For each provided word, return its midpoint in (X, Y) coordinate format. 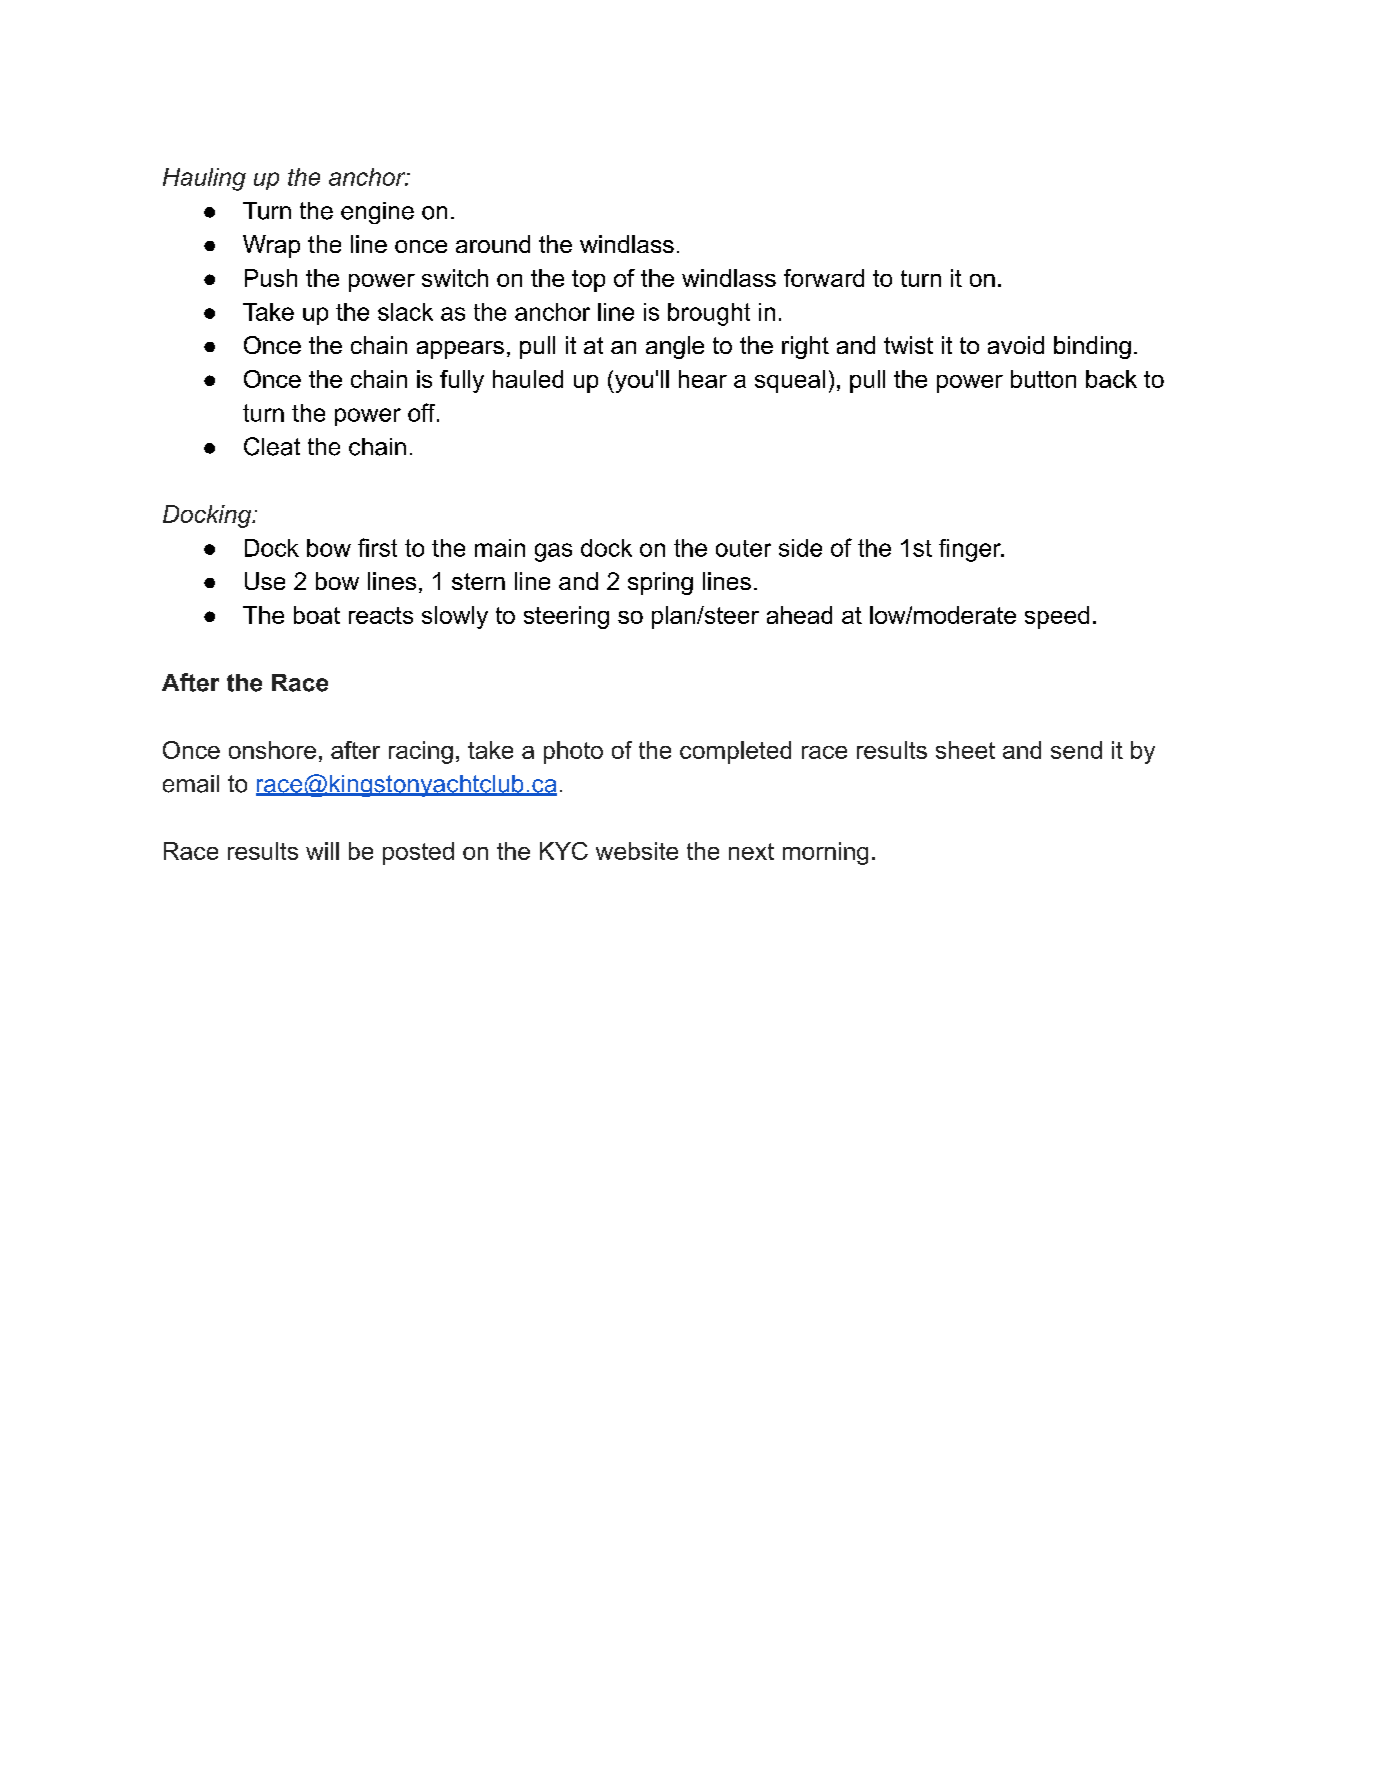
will (322, 851)
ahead (799, 615)
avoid (1016, 345)
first (377, 547)
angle (675, 347)
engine (377, 213)
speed (1057, 617)
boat (317, 615)
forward (824, 278)
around (493, 244)
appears (460, 350)
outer (743, 548)
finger (971, 550)
